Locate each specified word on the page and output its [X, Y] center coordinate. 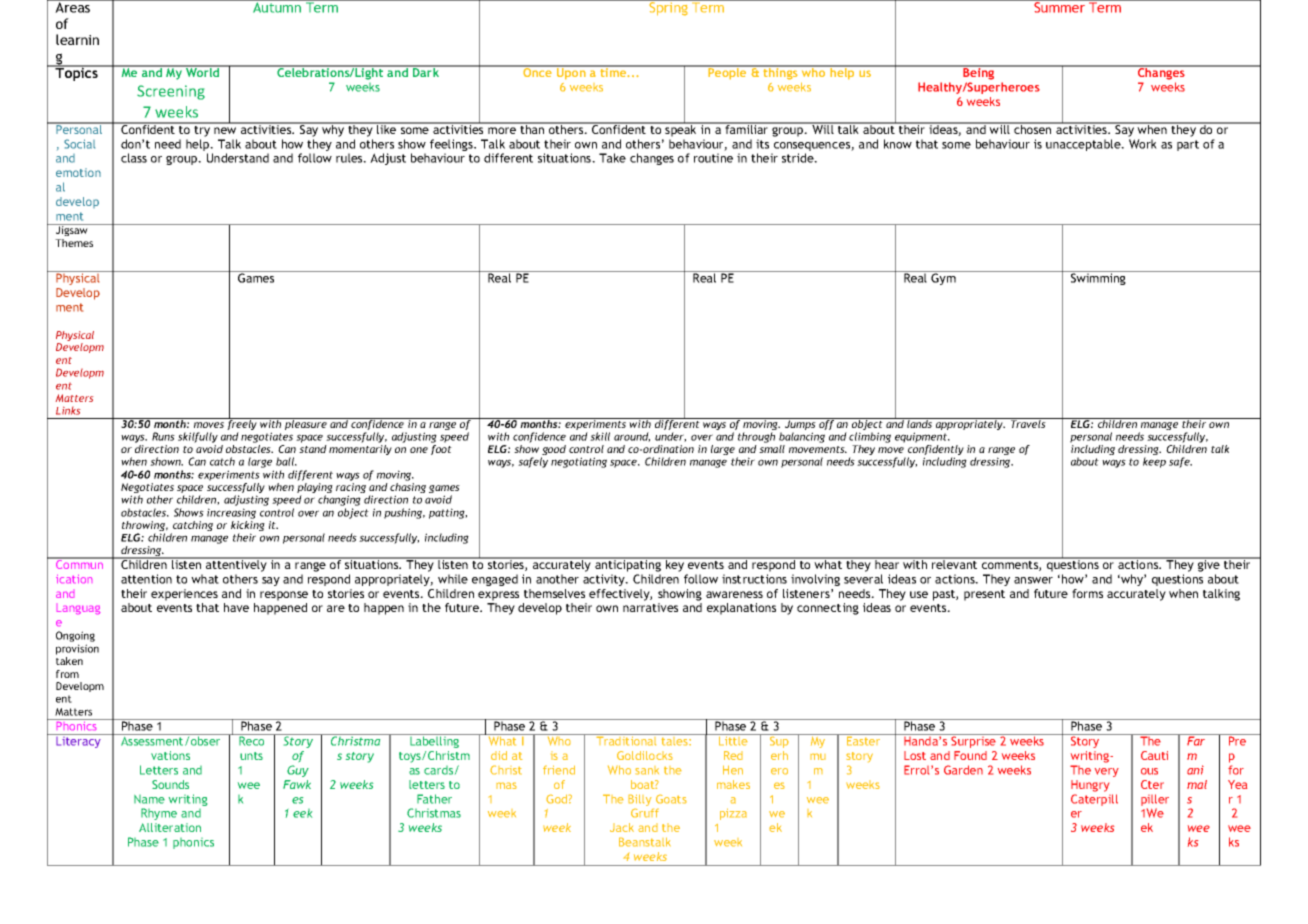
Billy [641, 801]
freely [242, 425]
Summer [1060, 6]
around [632, 437]
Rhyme [159, 814]
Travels [1028, 423]
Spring [668, 8]
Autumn [277, 6]
